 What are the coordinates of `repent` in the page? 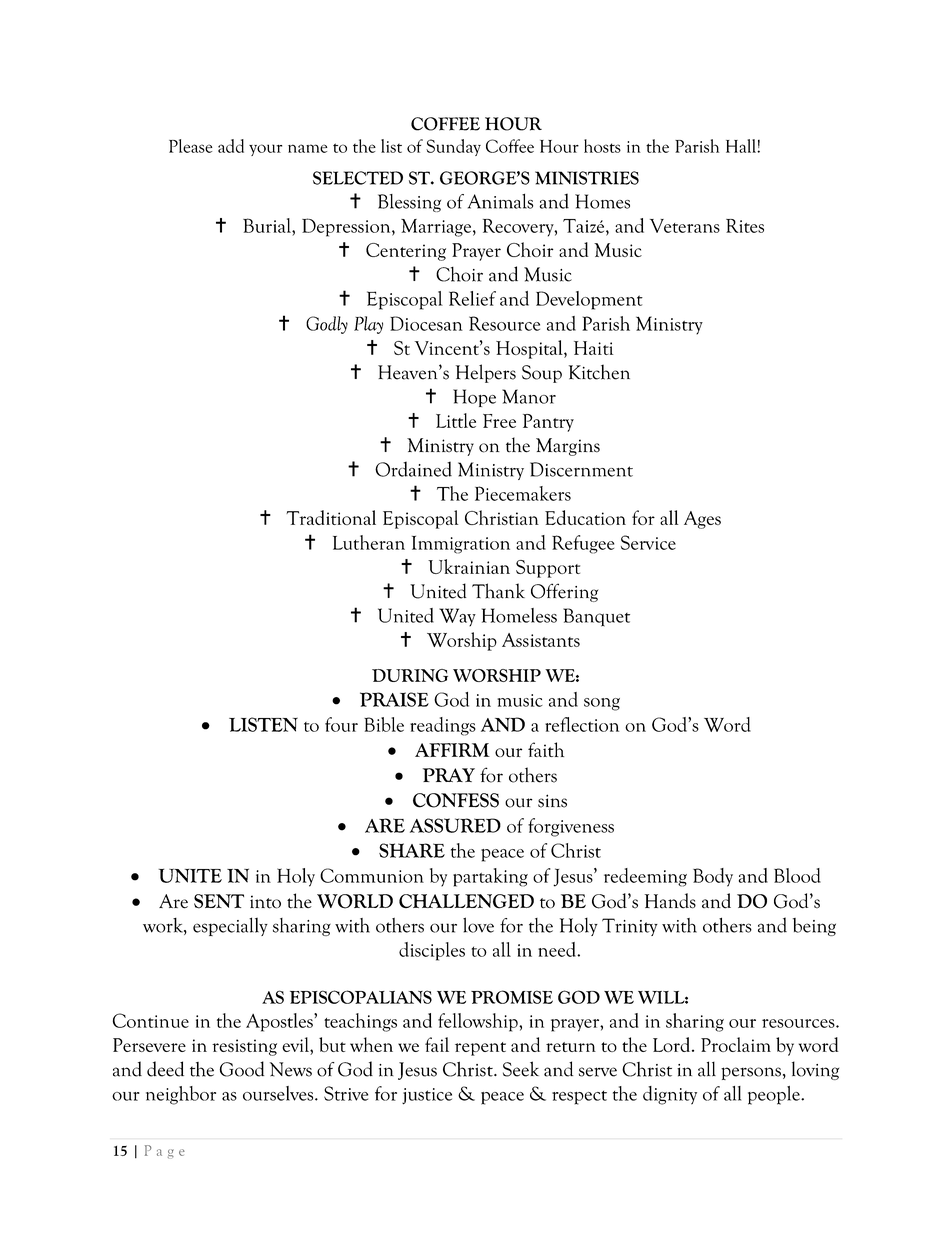 It's located at (480, 1049).
